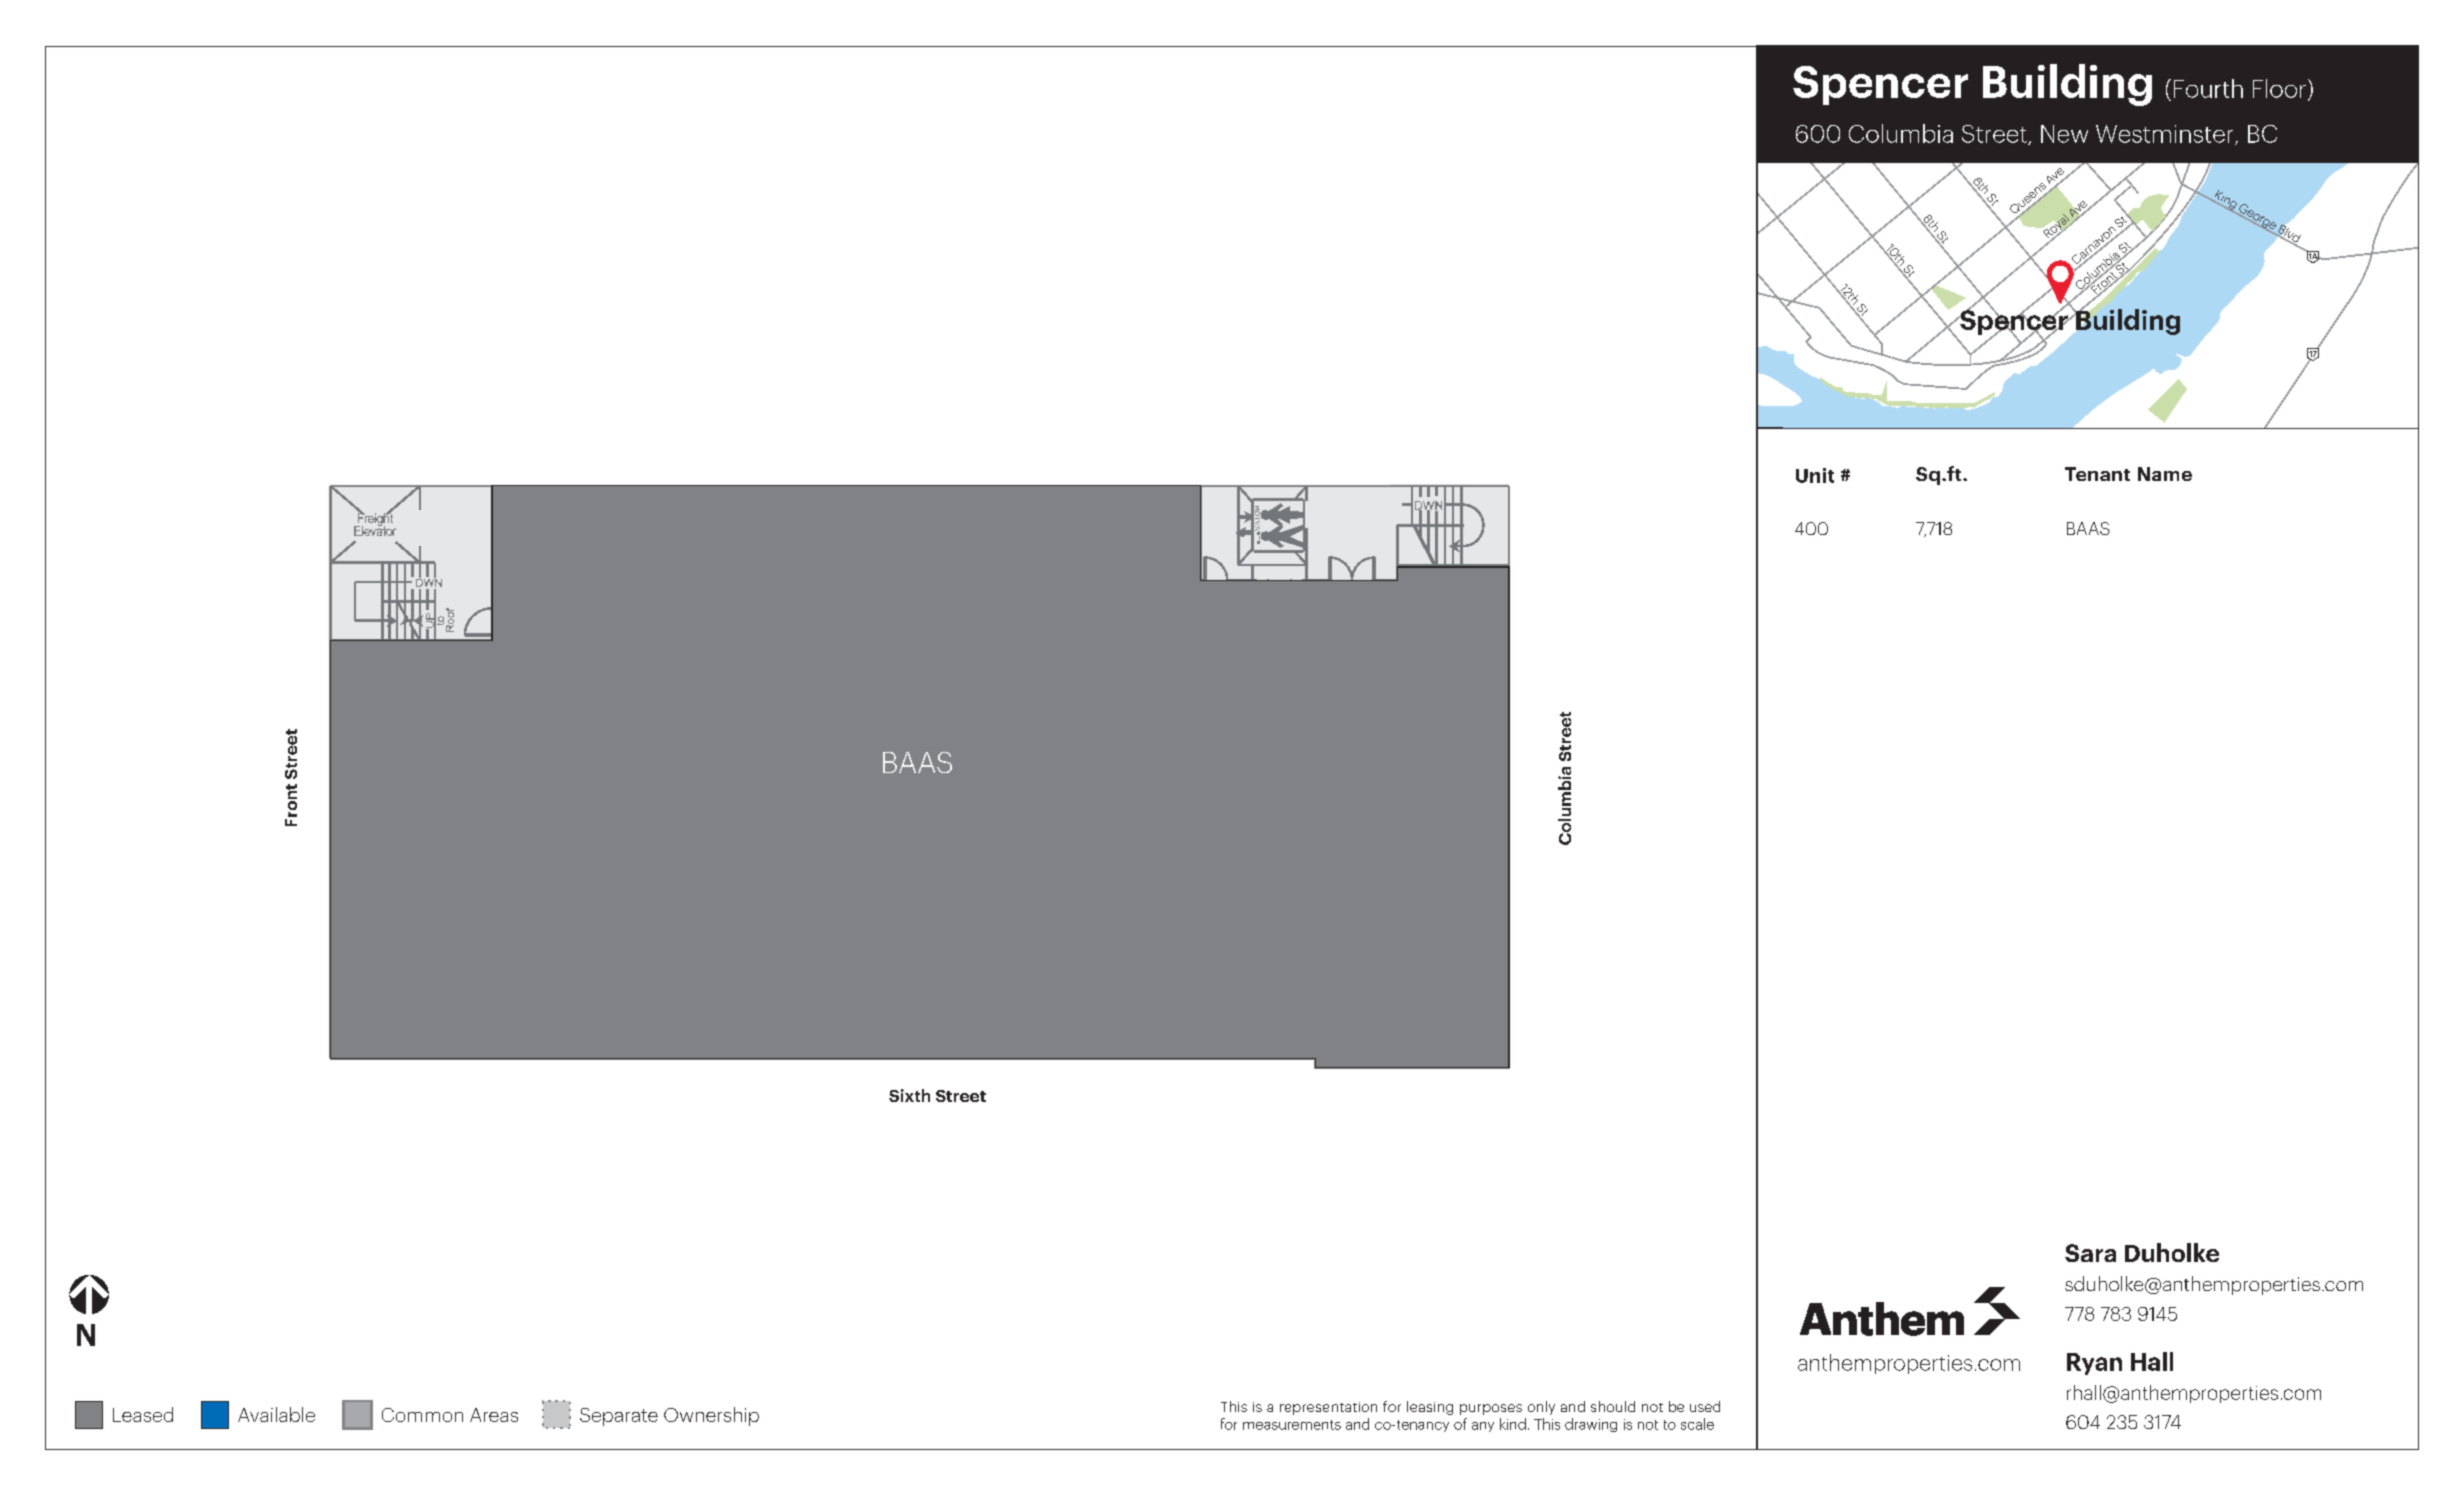  What do you see at coordinates (2165, 474) in the document?
I see `Name` at bounding box center [2165, 474].
